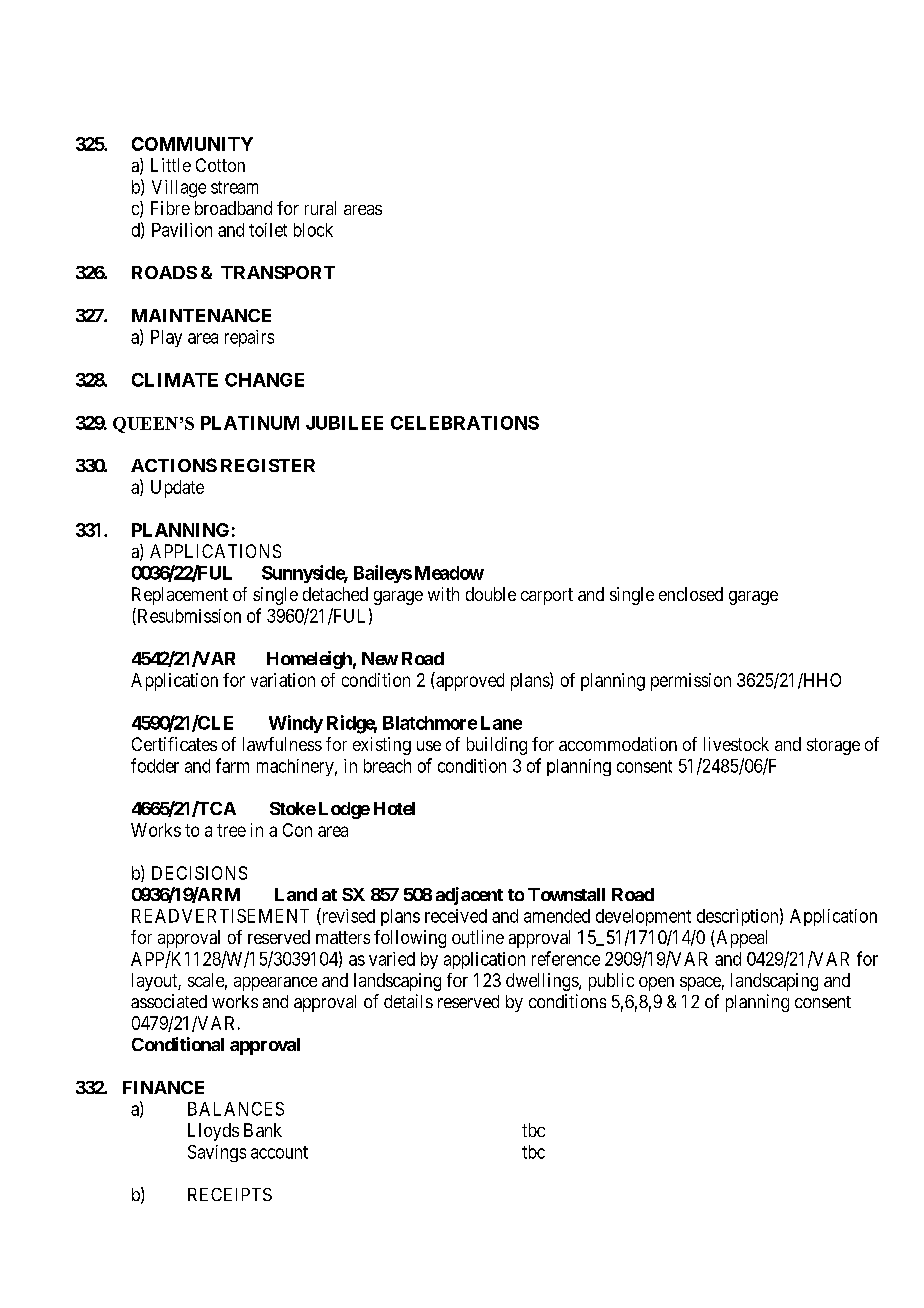  Describe the element at coordinates (469, 681) in the image. I see `approved` at that location.
